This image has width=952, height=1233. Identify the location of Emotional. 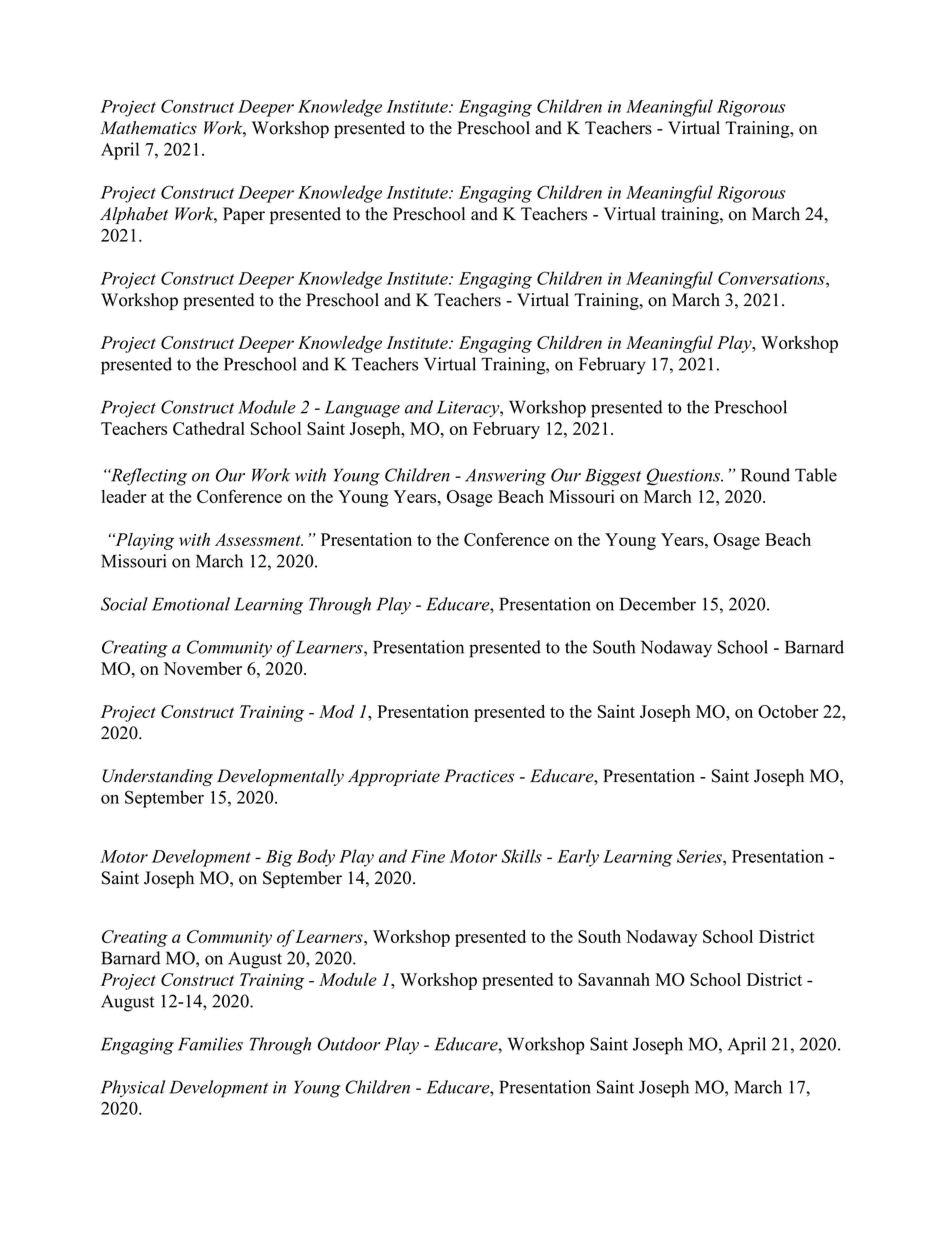
(191, 604).
